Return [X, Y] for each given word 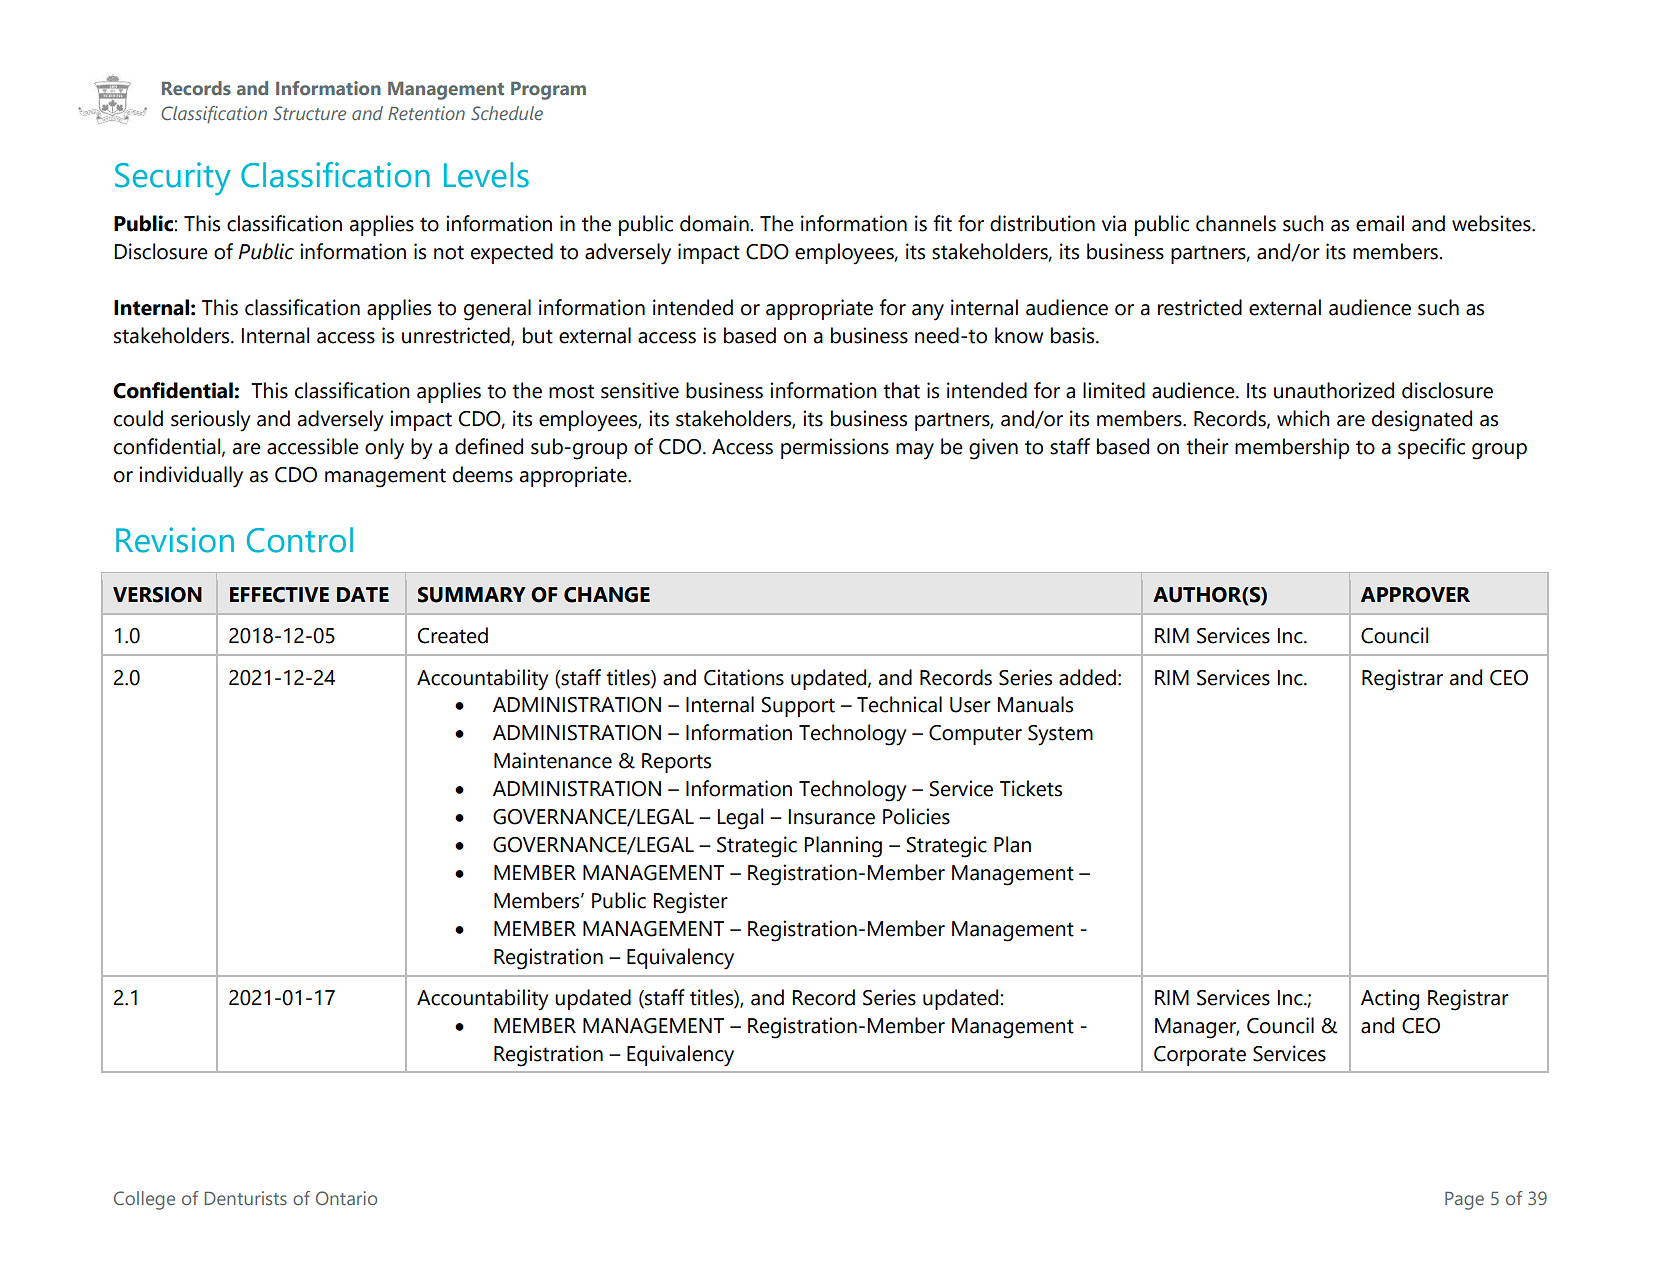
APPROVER [1415, 595]
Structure [309, 113]
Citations [744, 677]
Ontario [346, 1198]
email [1380, 223]
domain [715, 223]
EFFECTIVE [279, 595]
